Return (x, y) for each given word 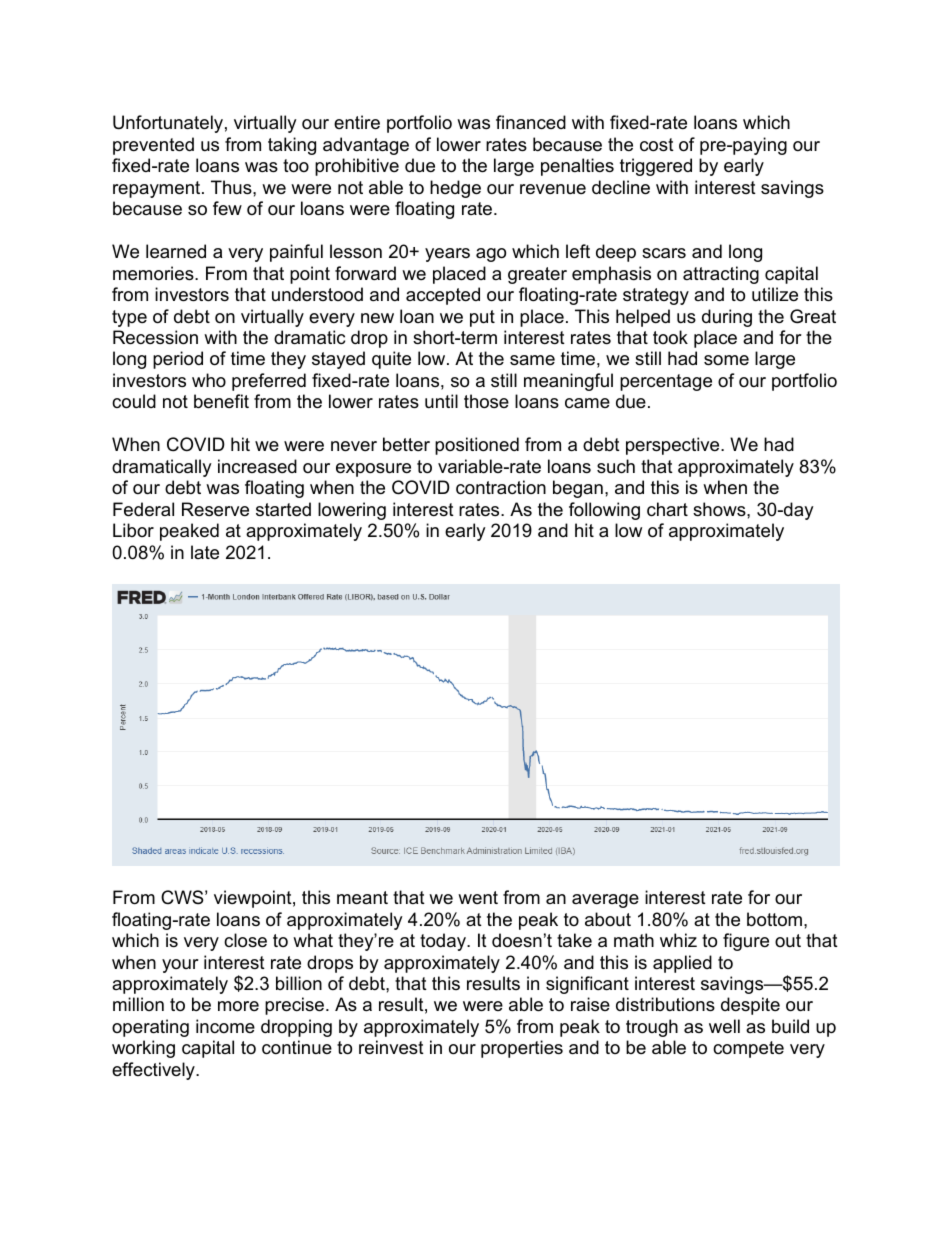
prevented (153, 146)
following (604, 511)
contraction (501, 487)
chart (667, 509)
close (245, 940)
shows (720, 509)
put (482, 318)
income (225, 1026)
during (727, 318)
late (205, 552)
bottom (774, 919)
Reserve (215, 509)
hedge (455, 189)
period (178, 360)
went (478, 897)
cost (657, 145)
